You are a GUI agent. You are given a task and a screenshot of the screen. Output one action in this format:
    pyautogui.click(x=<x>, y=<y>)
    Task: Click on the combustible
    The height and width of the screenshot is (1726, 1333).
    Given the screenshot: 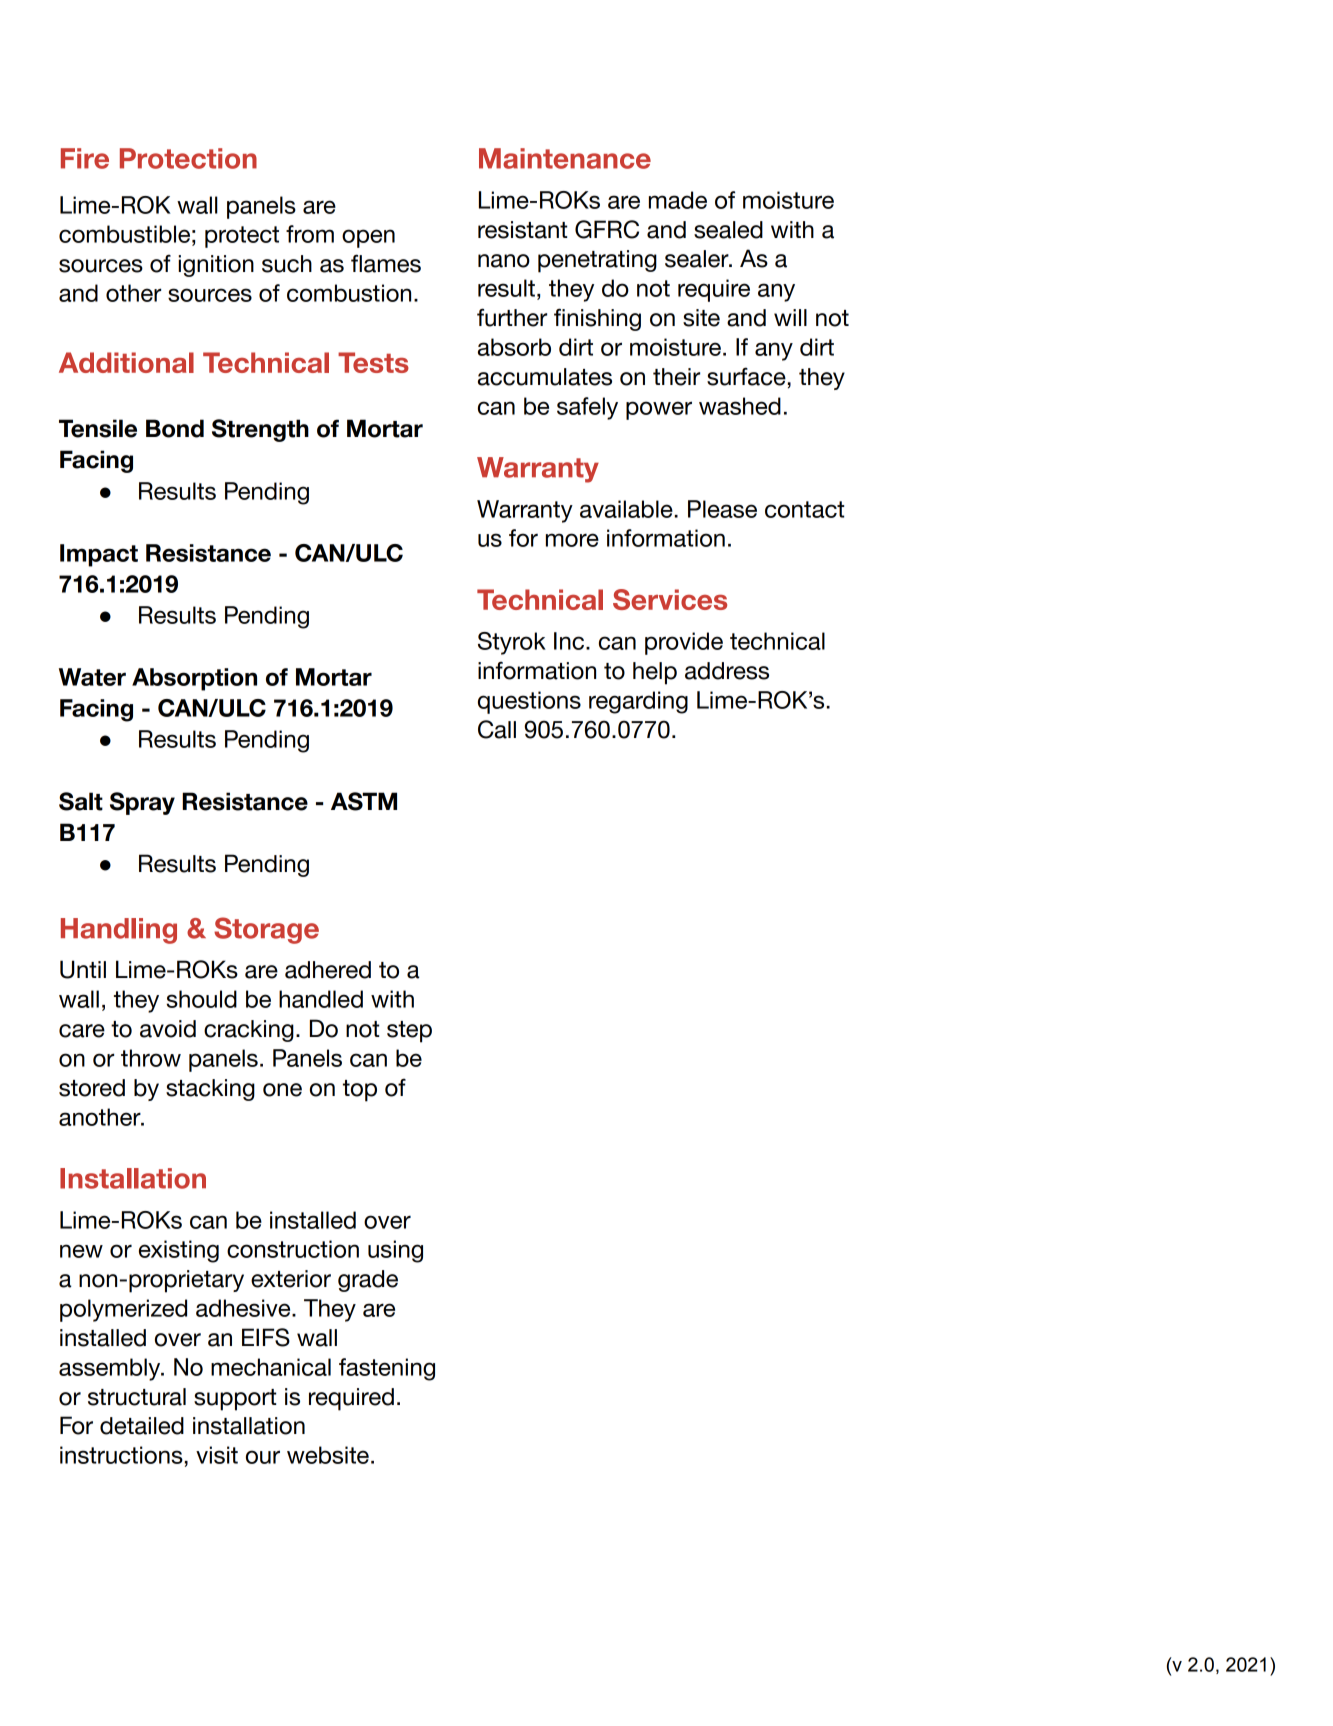 What is the action you would take?
    pyautogui.click(x=124, y=234)
